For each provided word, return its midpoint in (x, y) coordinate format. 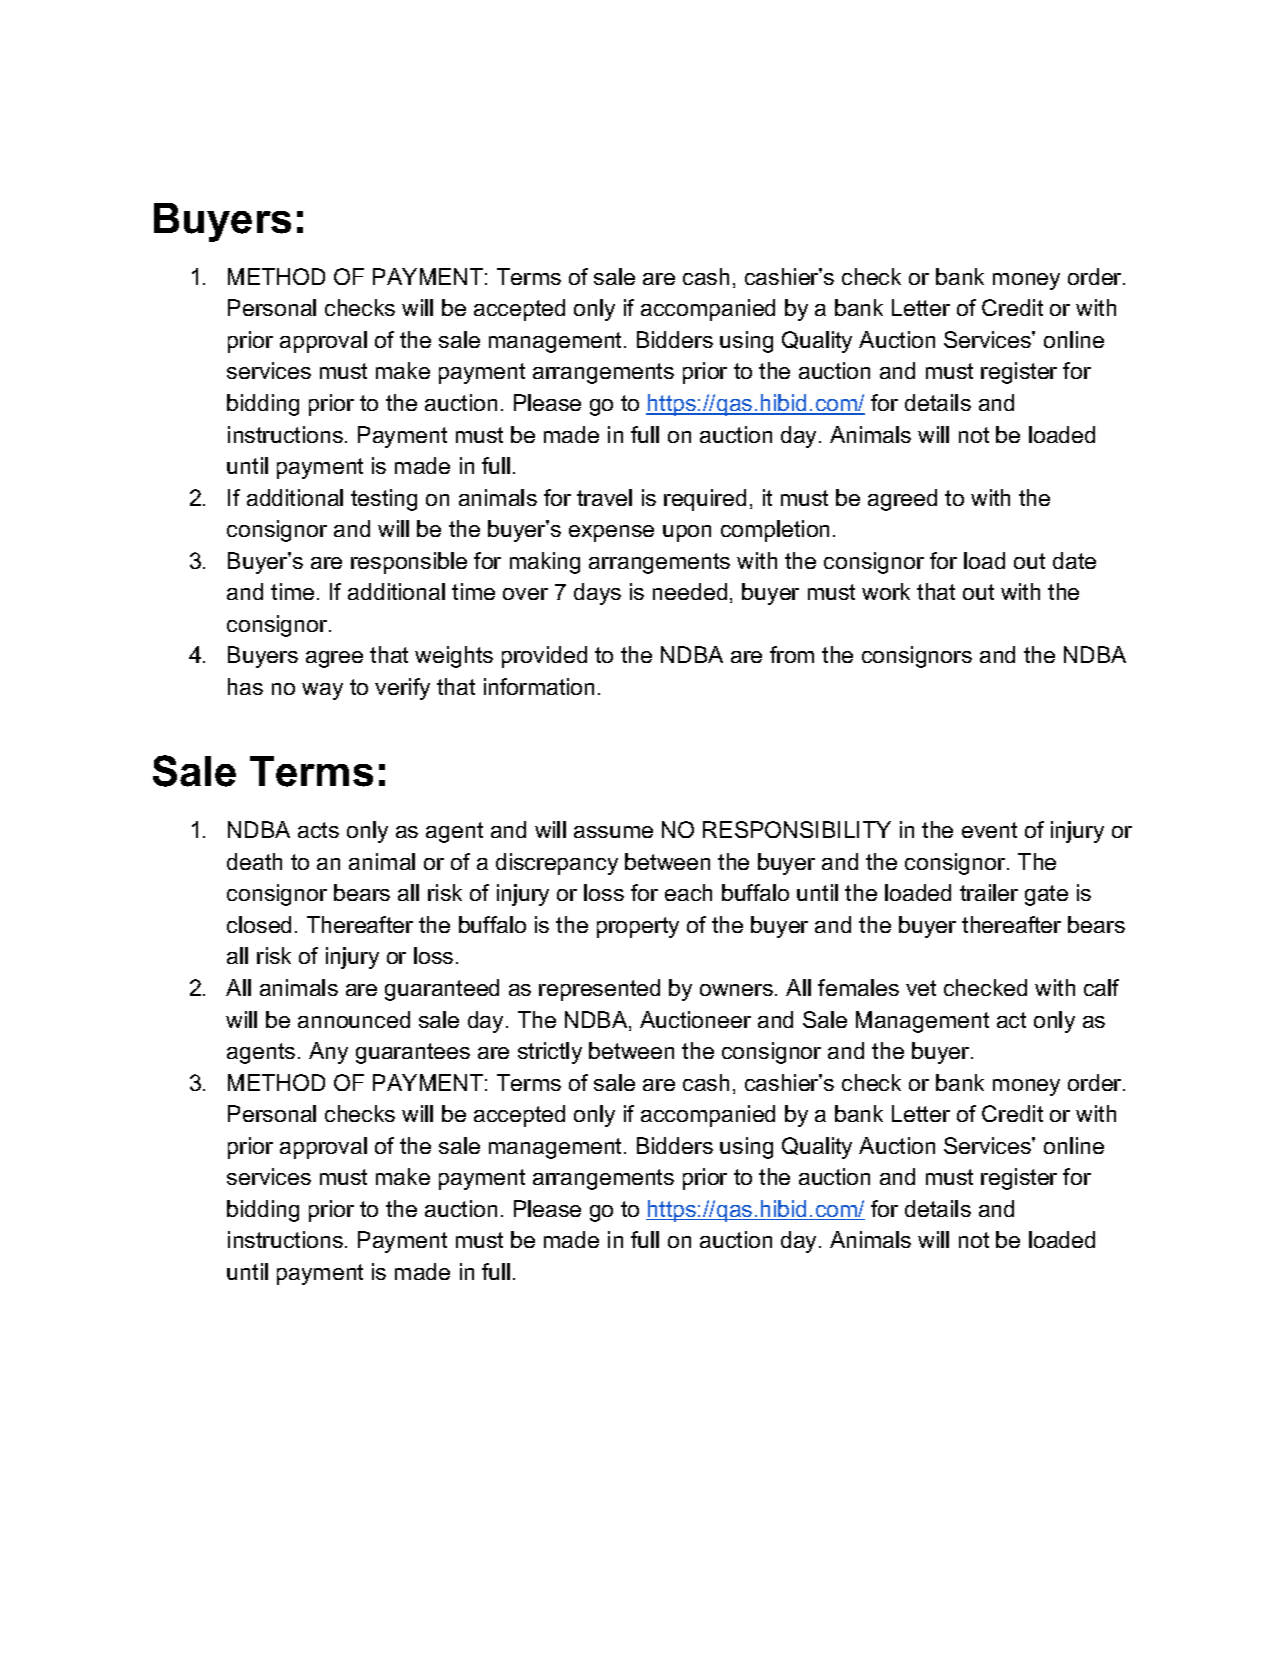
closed (259, 924)
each (688, 892)
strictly (550, 1053)
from (792, 654)
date (1074, 560)
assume (613, 832)
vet (921, 988)
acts (318, 830)
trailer (989, 892)
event (989, 830)
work (886, 591)
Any (328, 1053)
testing (384, 500)
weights (454, 657)
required (705, 500)
